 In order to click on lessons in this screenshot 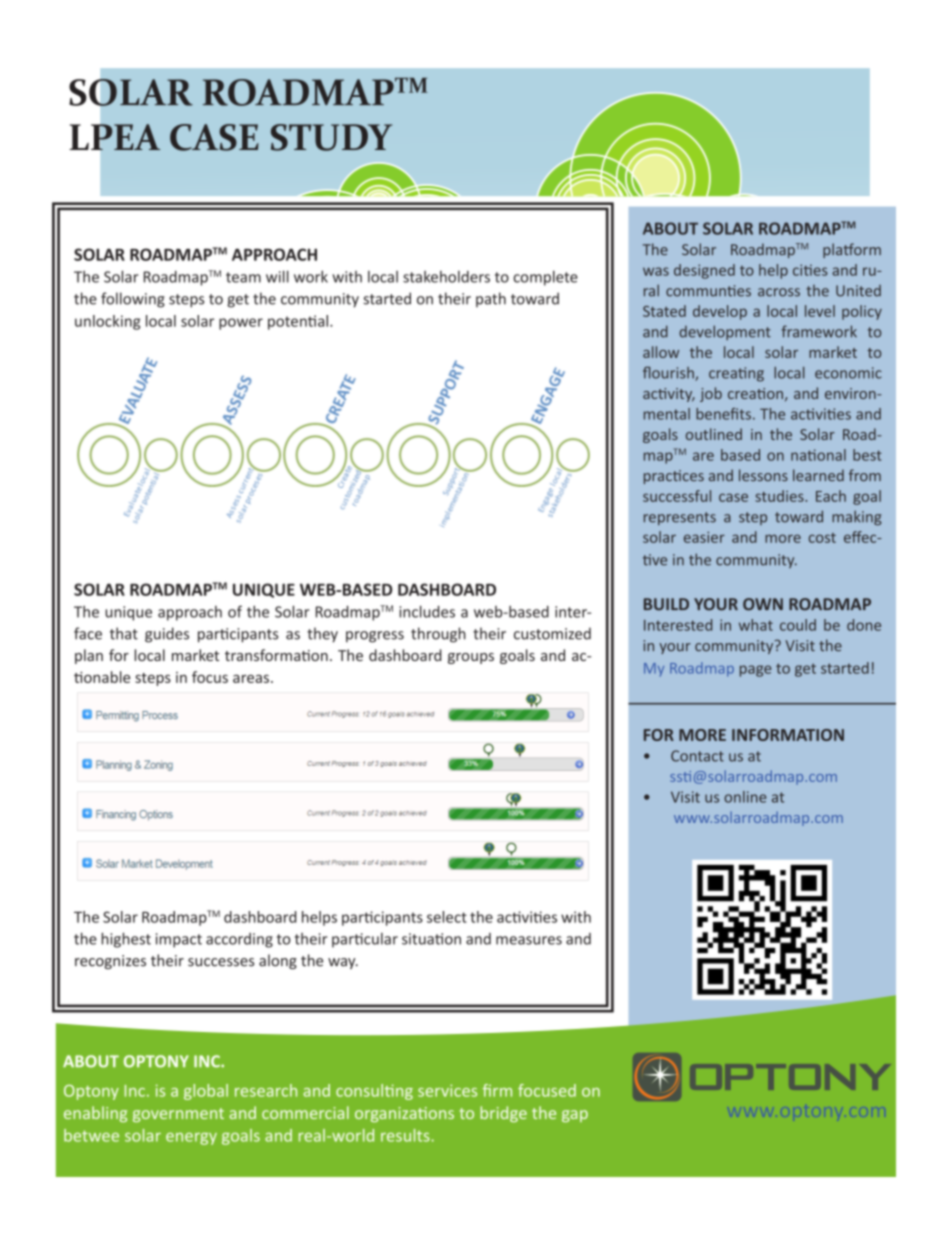, I will do `click(763, 475)`.
